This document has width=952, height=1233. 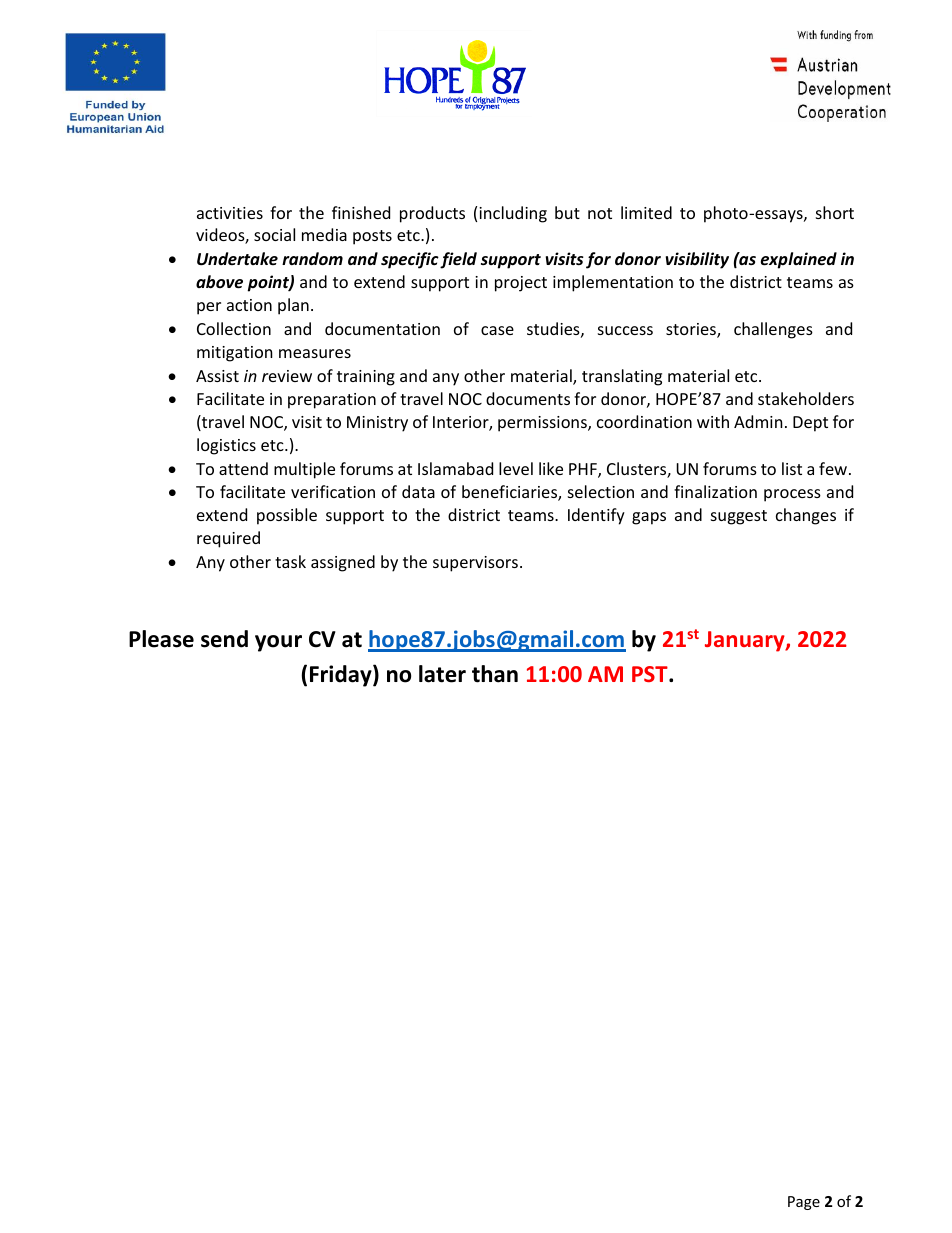 What do you see at coordinates (651, 674) in the document?
I see `PST` at bounding box center [651, 674].
